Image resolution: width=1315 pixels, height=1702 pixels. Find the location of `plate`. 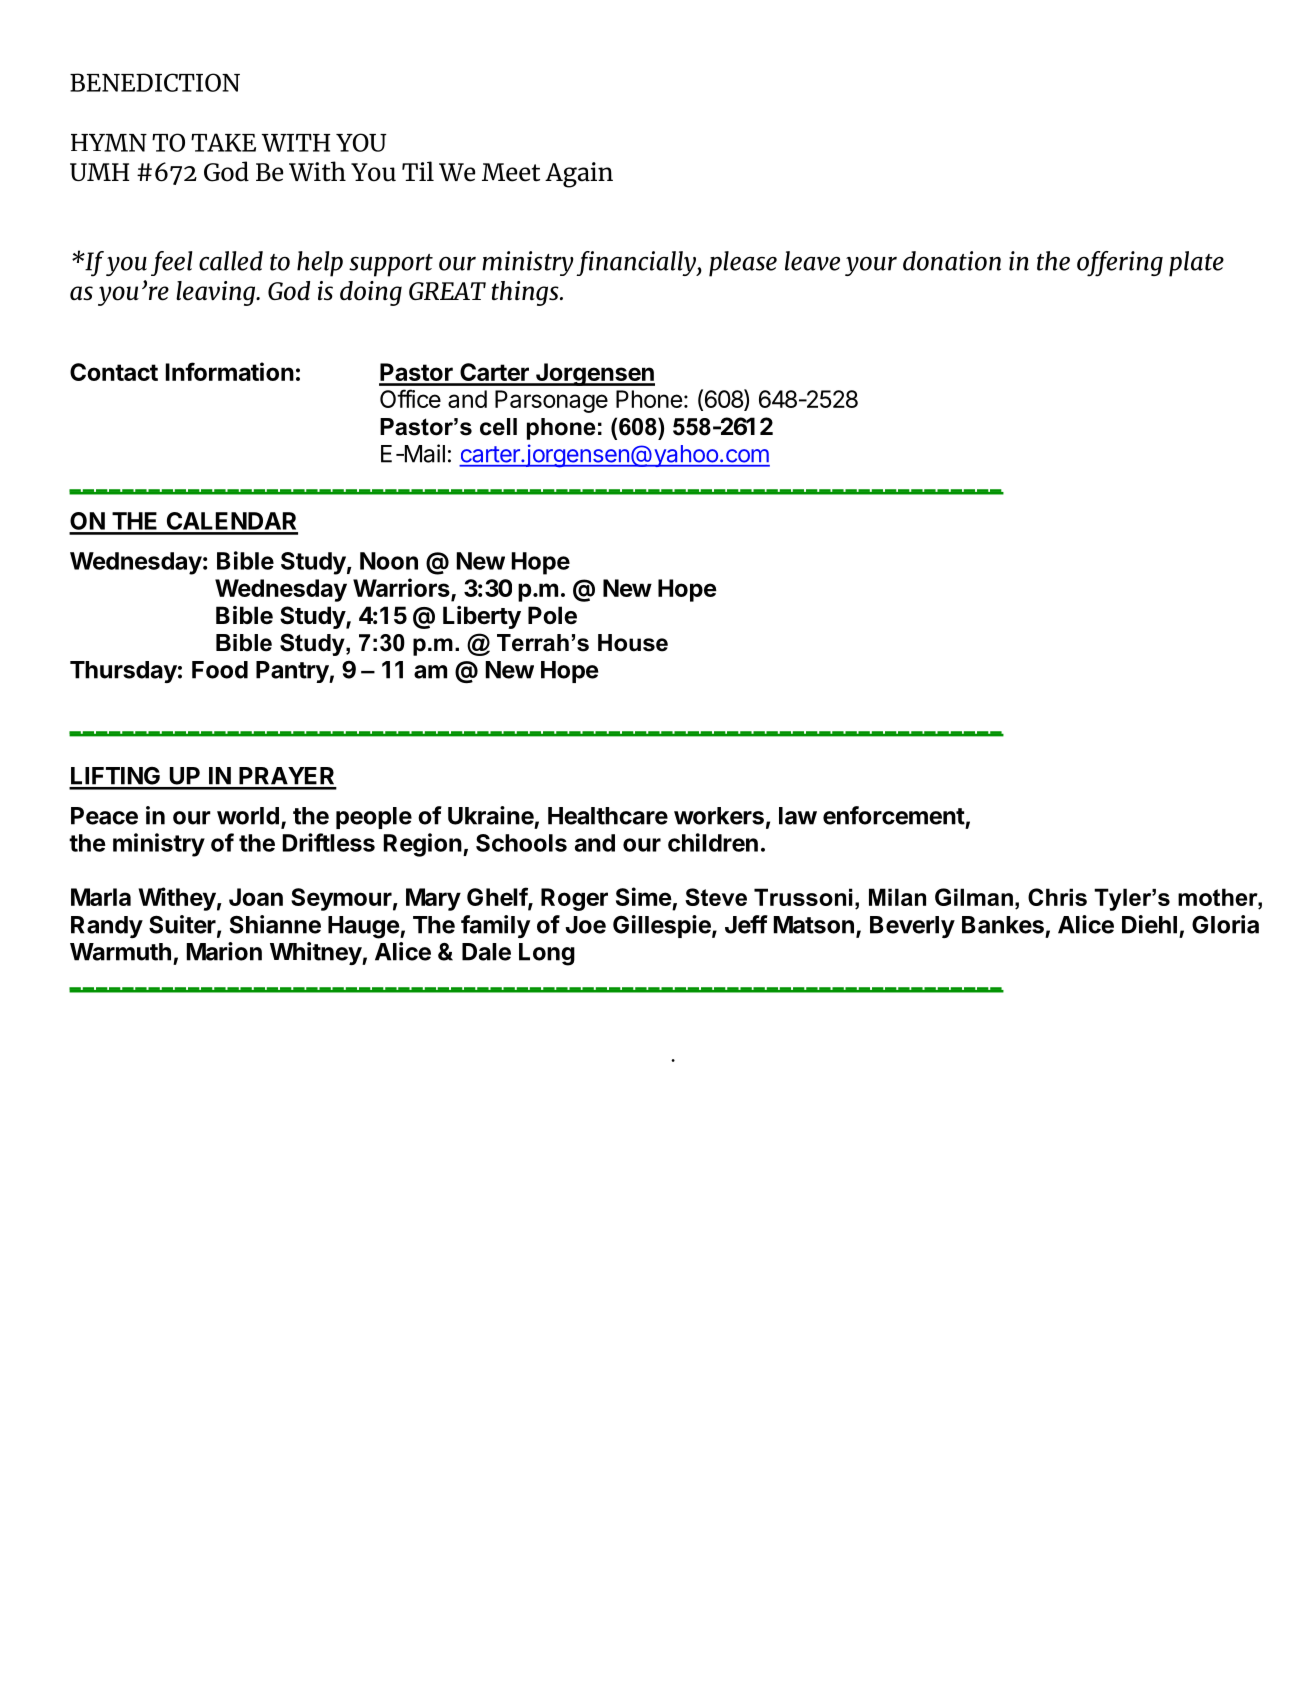

plate is located at coordinates (1196, 264).
